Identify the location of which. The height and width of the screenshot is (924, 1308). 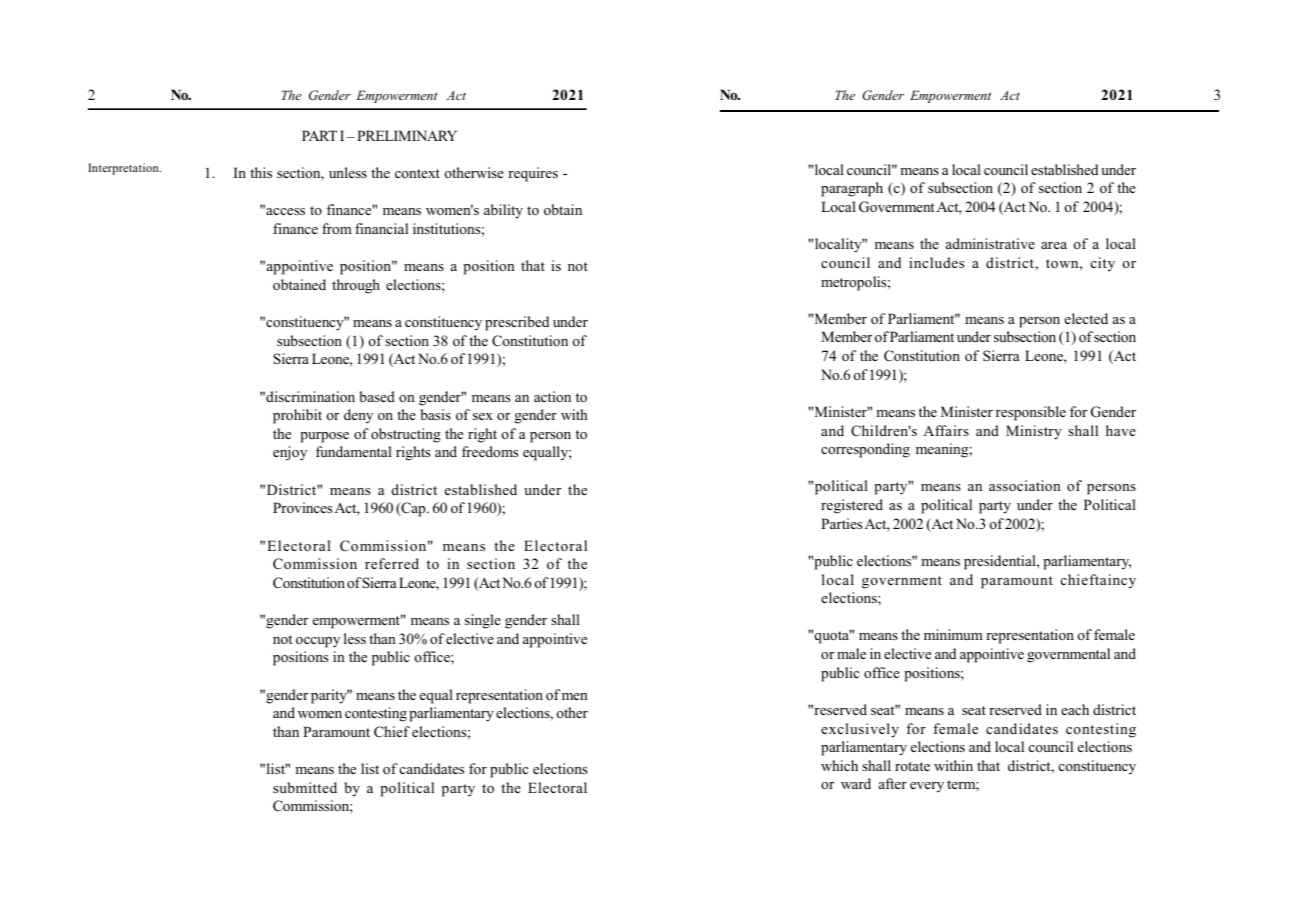
(839, 765).
